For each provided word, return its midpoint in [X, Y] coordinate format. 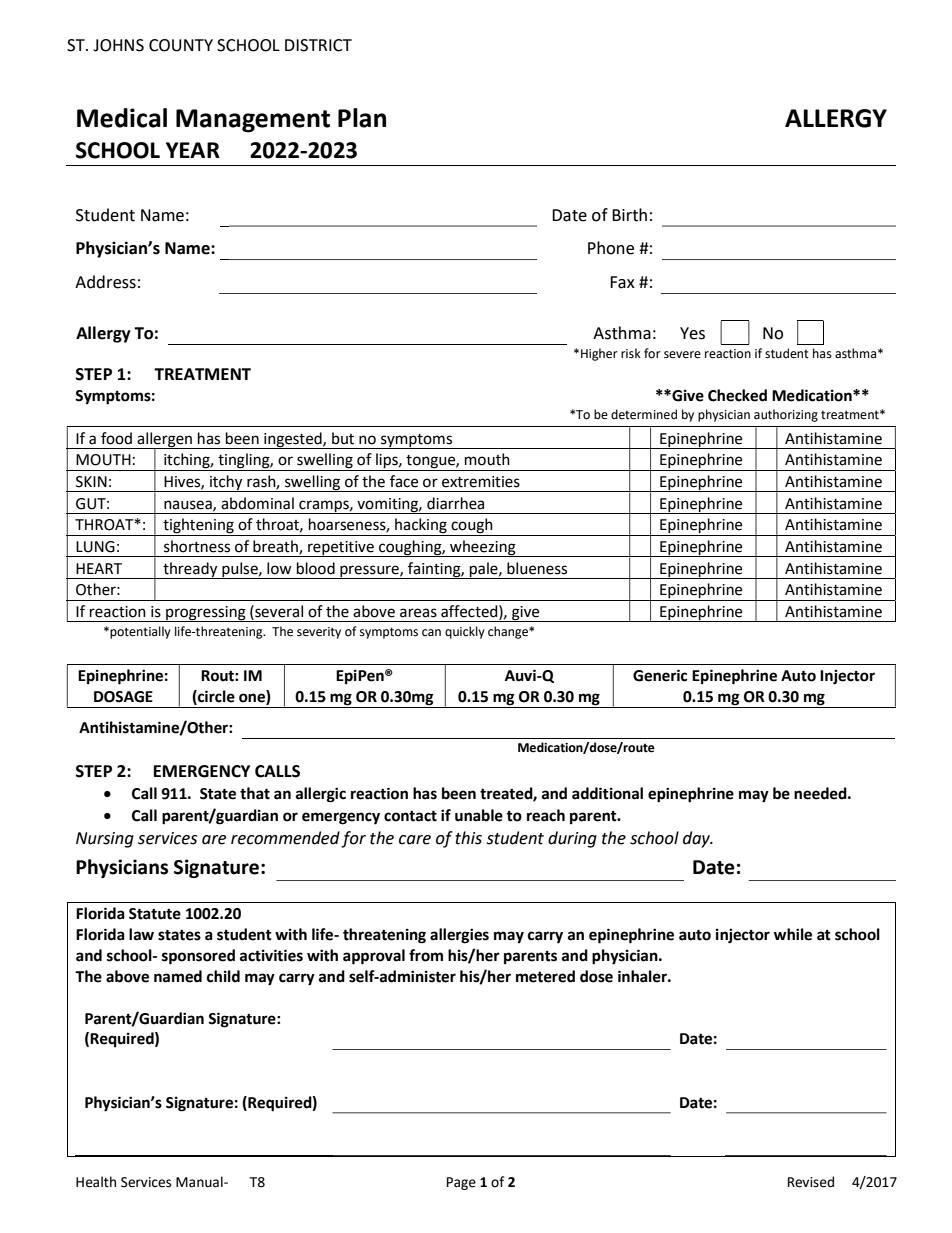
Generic [660, 675]
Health [96, 1182]
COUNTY [181, 45]
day [697, 839]
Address [105, 282]
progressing [206, 614]
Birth [629, 215]
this [468, 838]
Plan [362, 118]
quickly [465, 632]
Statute [155, 914]
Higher [599, 354]
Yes [692, 333]
